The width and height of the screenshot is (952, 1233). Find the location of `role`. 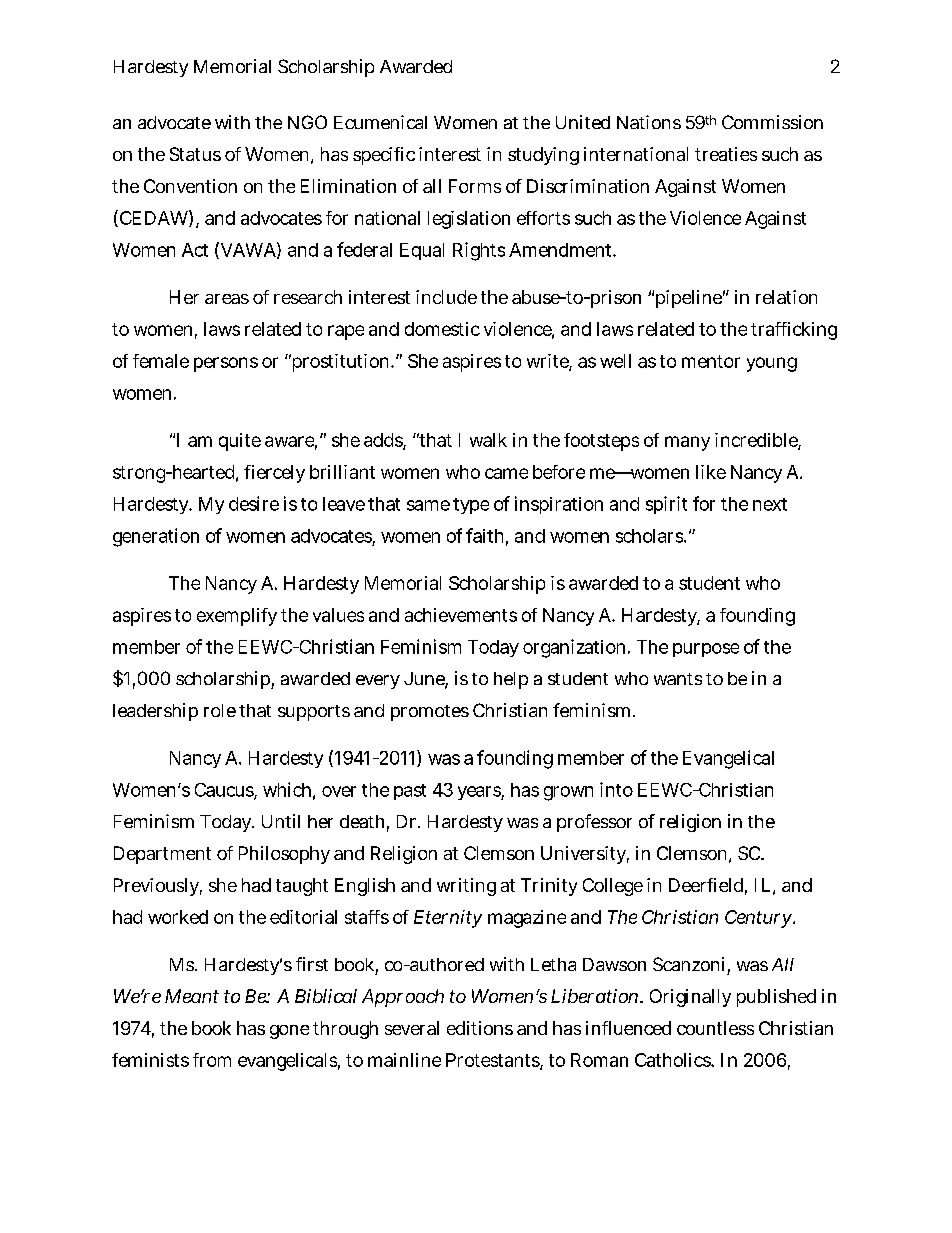

role is located at coordinates (220, 710).
